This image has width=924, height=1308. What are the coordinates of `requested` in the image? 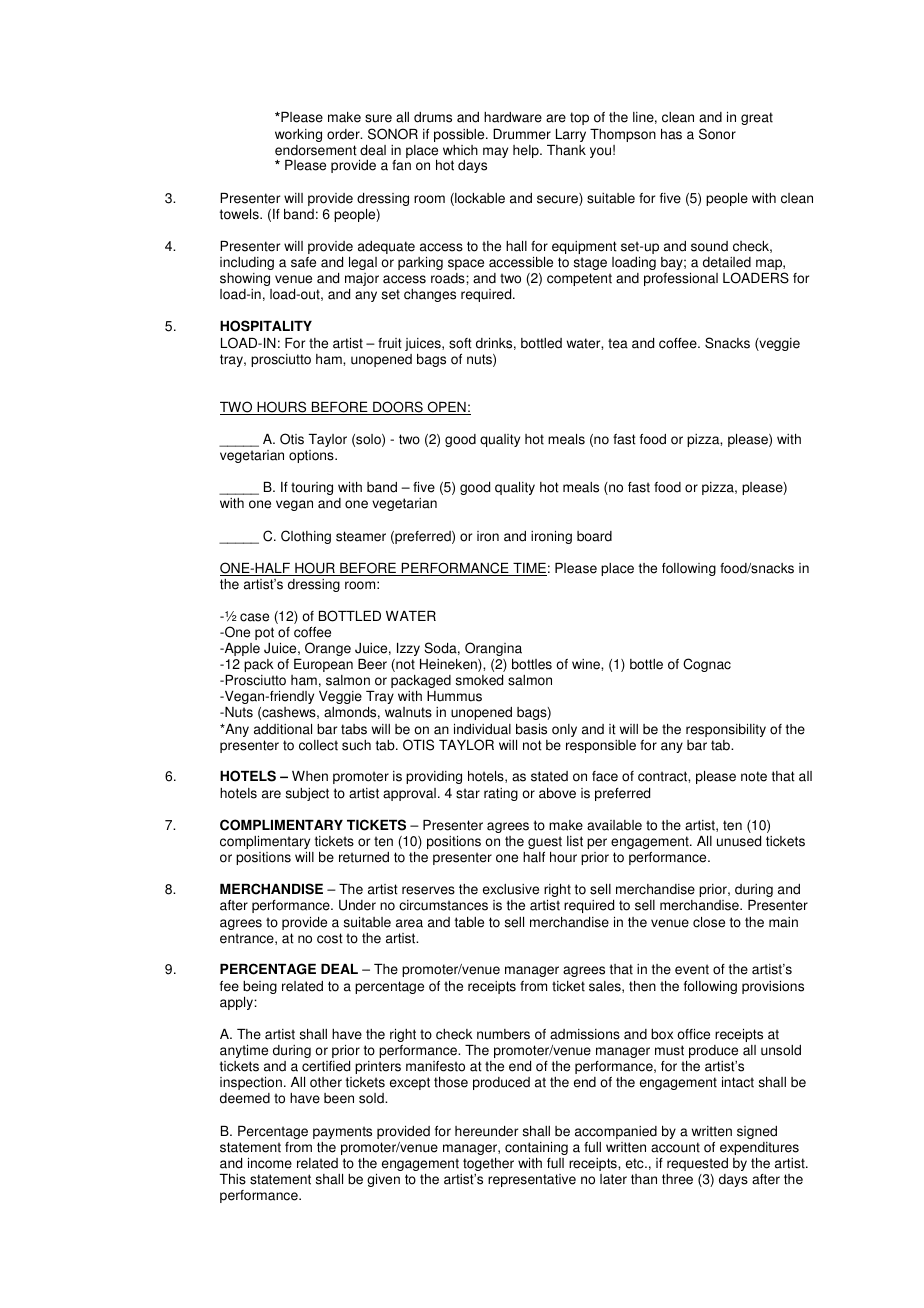 It's located at (697, 1164).
